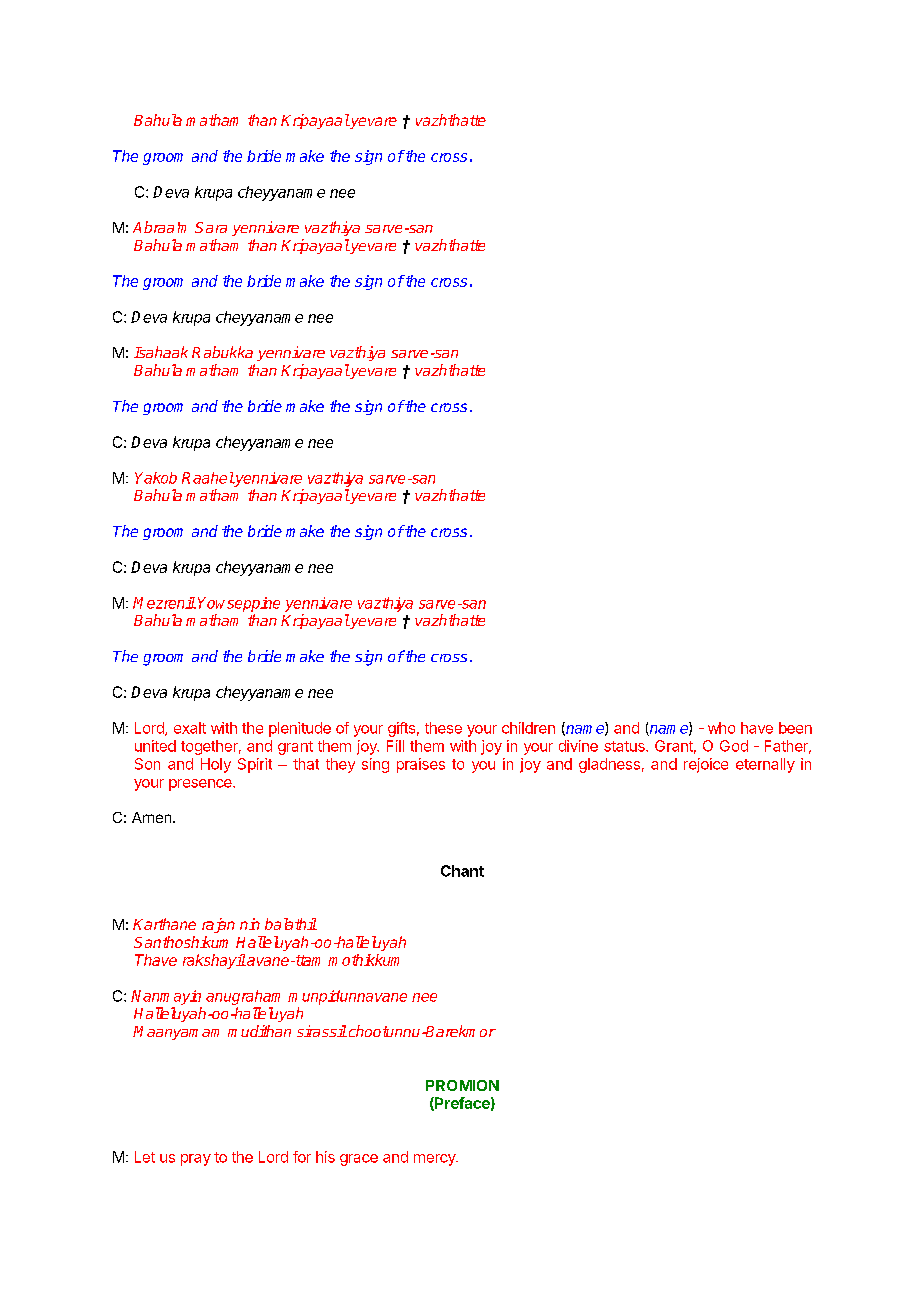 Image resolution: width=924 pixels, height=1308 pixels. Describe the element at coordinates (218, 925) in the document. I see `rajan` at that location.
